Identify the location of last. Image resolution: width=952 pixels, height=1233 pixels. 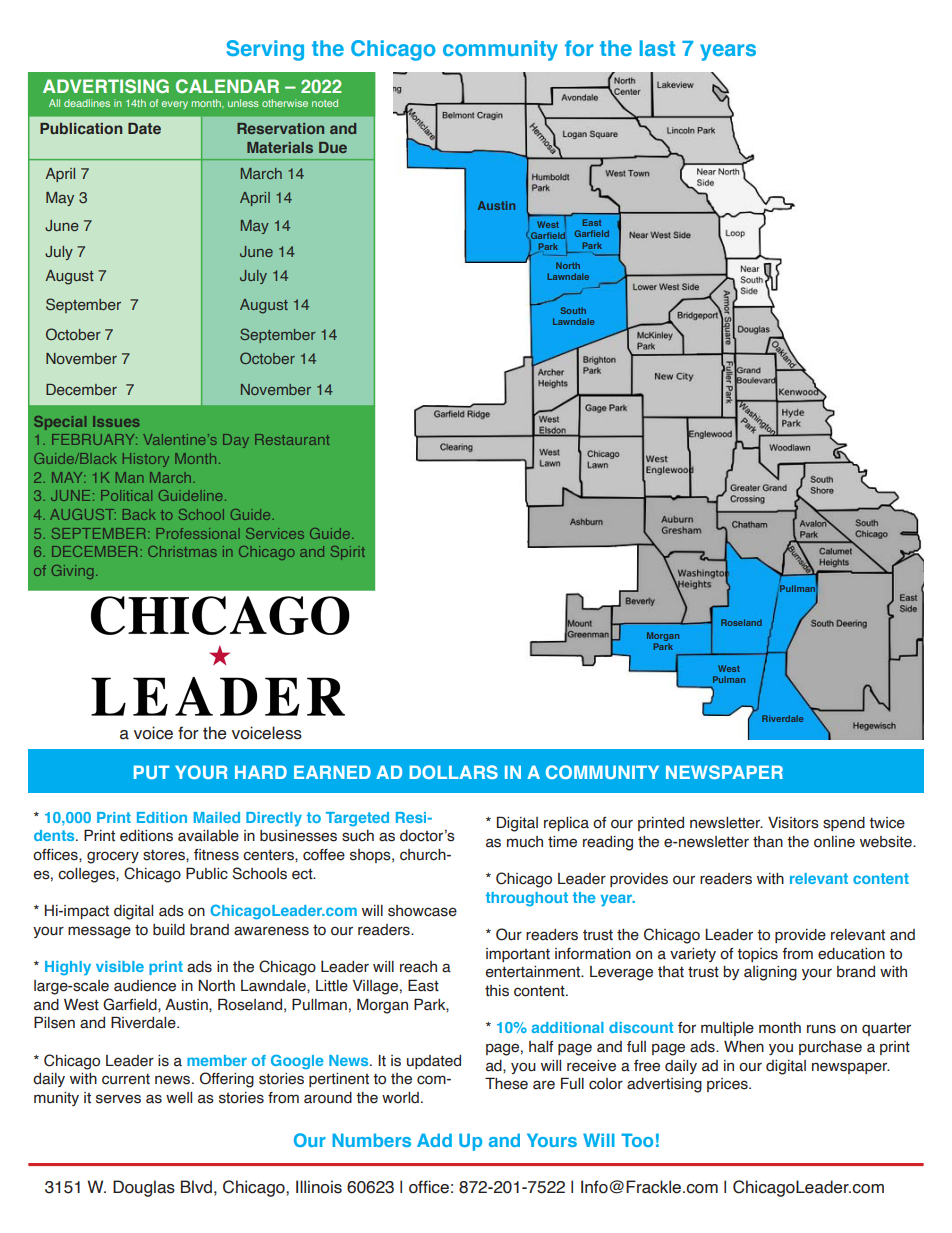
(657, 48).
